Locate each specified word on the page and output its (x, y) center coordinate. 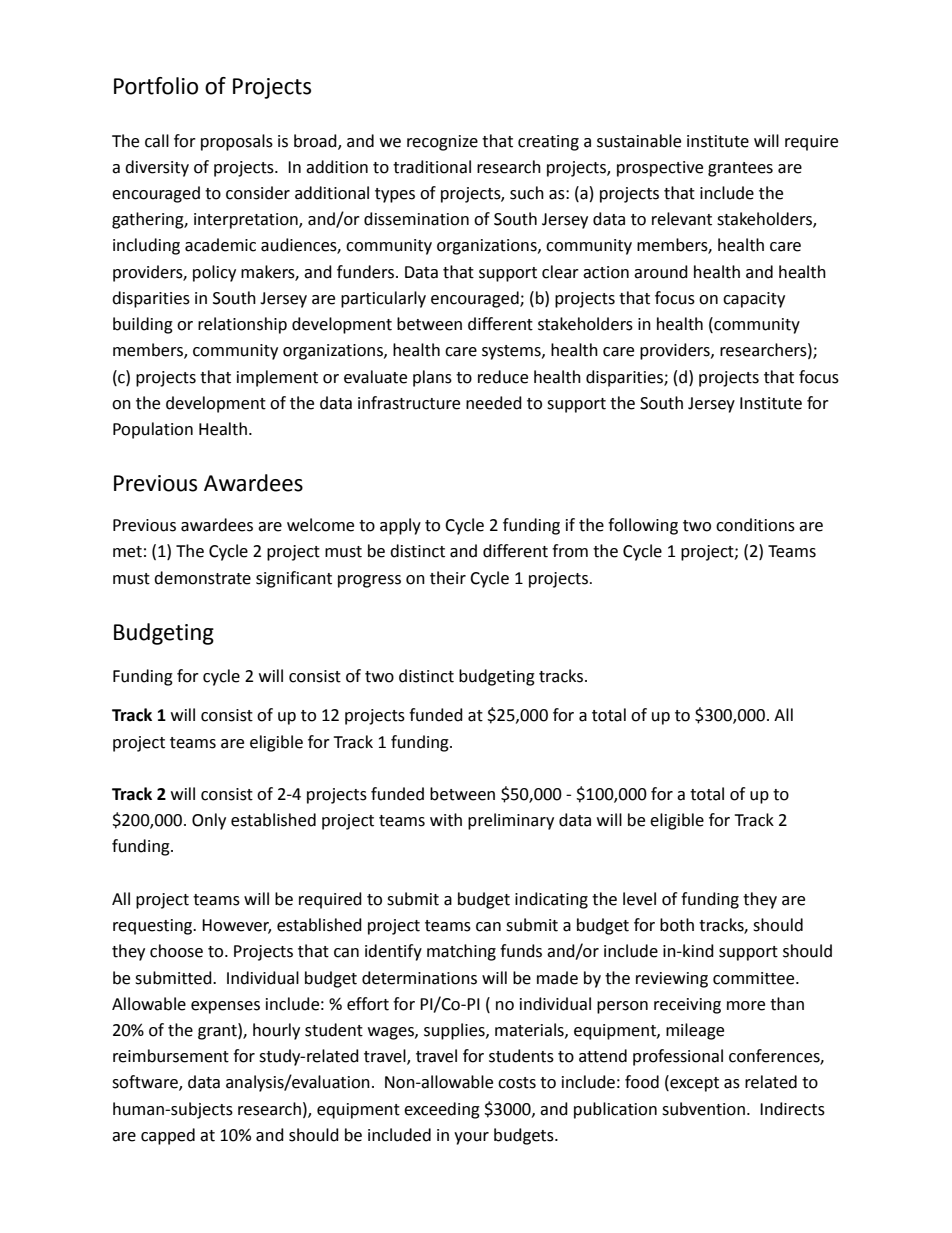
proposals (237, 142)
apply (400, 526)
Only (209, 821)
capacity (754, 300)
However (236, 926)
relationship (242, 325)
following (643, 526)
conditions (755, 525)
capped (168, 1136)
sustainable (639, 141)
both (677, 925)
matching (461, 952)
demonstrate (202, 578)
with (446, 820)
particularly (383, 299)
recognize (442, 143)
